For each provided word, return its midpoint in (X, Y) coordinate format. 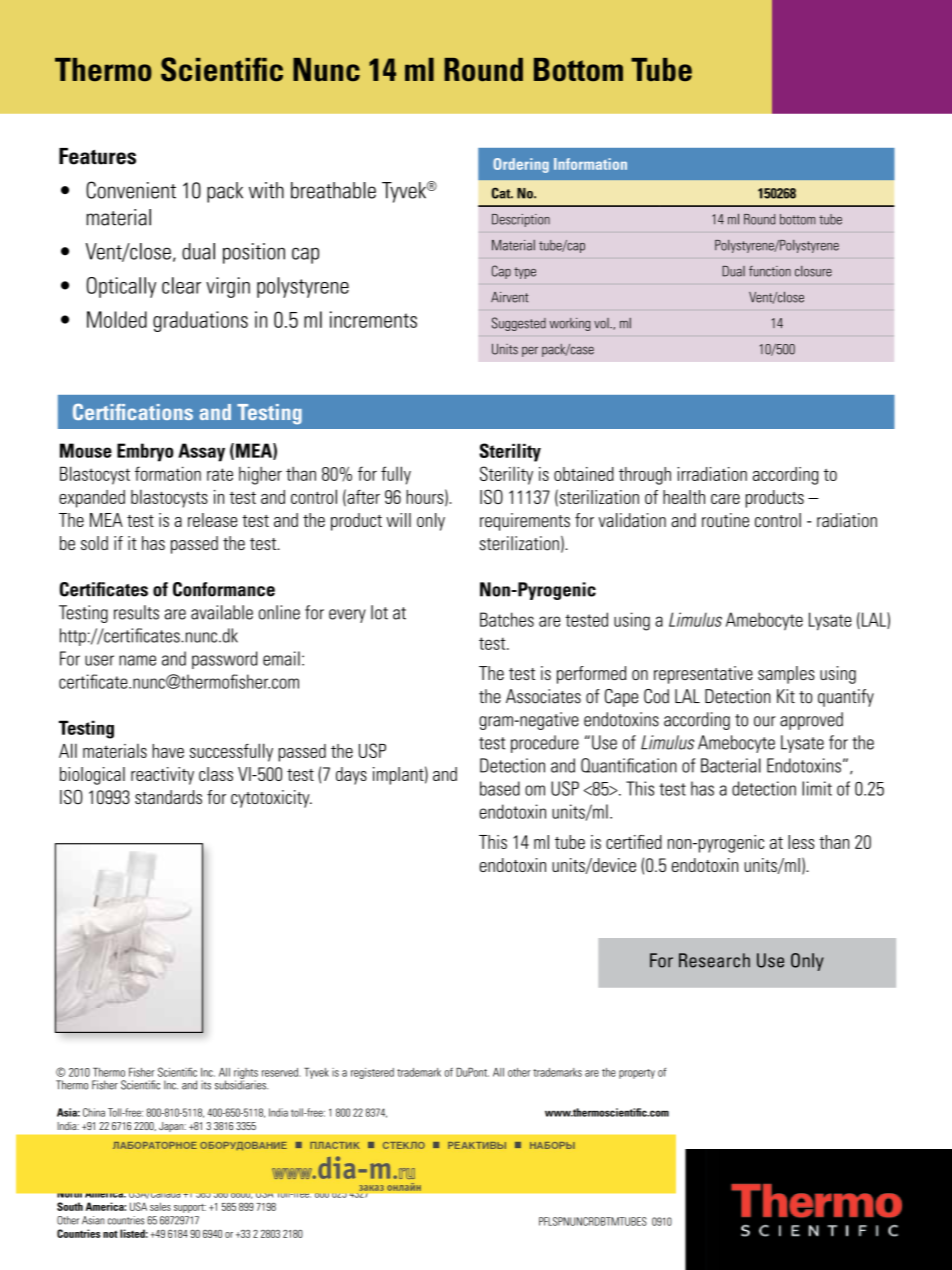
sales (160, 1206)
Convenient (131, 190)
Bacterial (731, 765)
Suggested (519, 324)
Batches (507, 619)
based (500, 788)
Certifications (133, 412)
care (725, 499)
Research (714, 960)
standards (168, 797)
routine (725, 520)
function (770, 271)
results (136, 612)
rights (246, 1074)
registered (372, 1073)
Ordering (521, 165)
